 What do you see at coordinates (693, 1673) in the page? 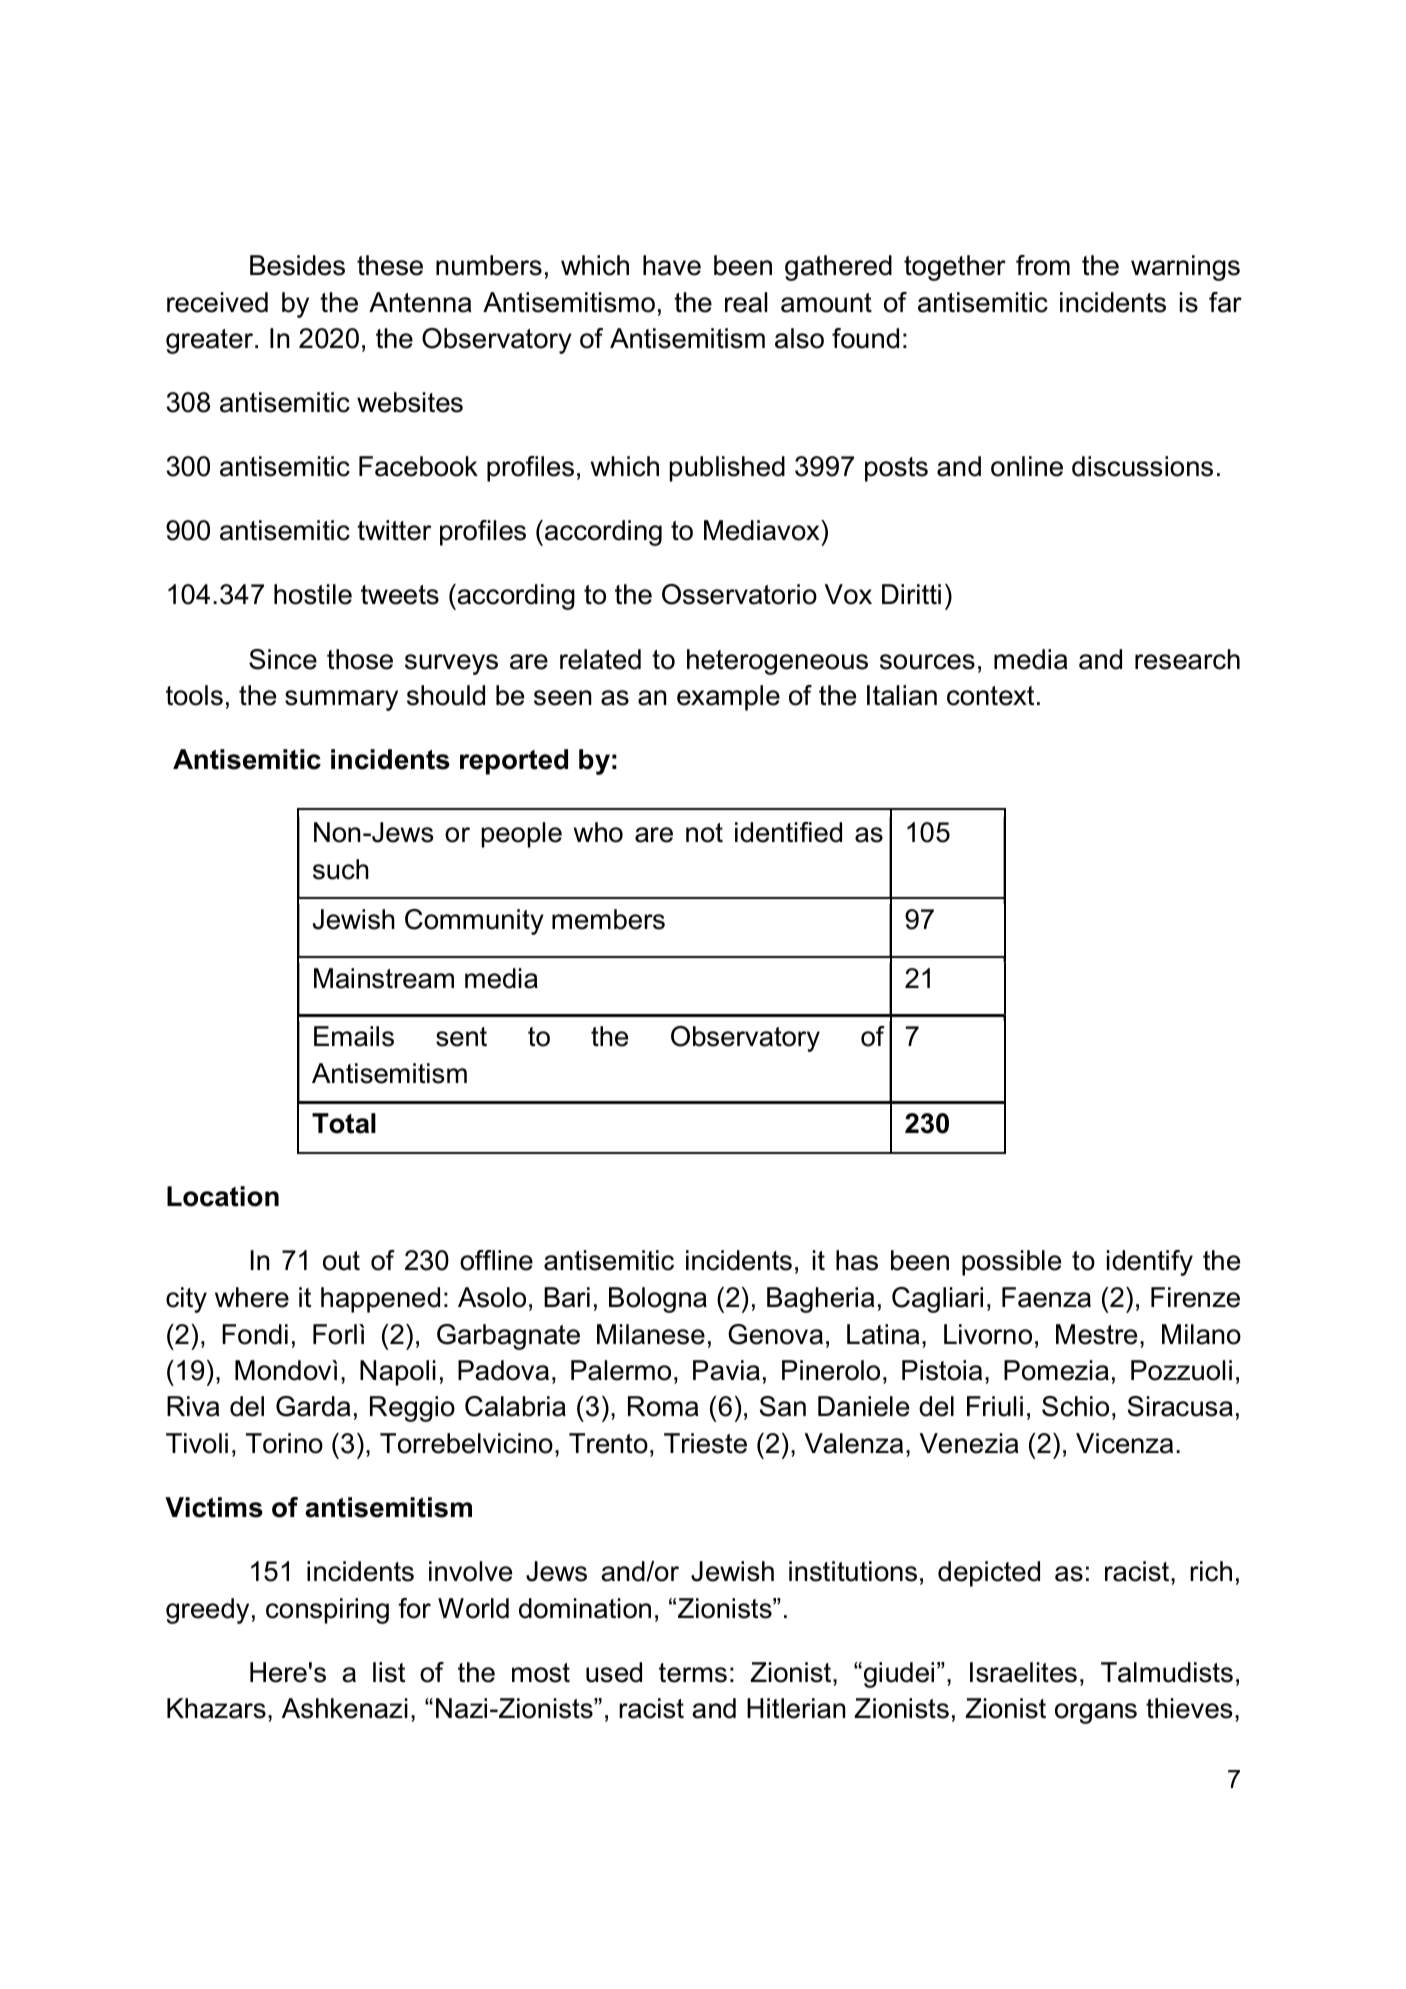
I see `terms` at bounding box center [693, 1673].
